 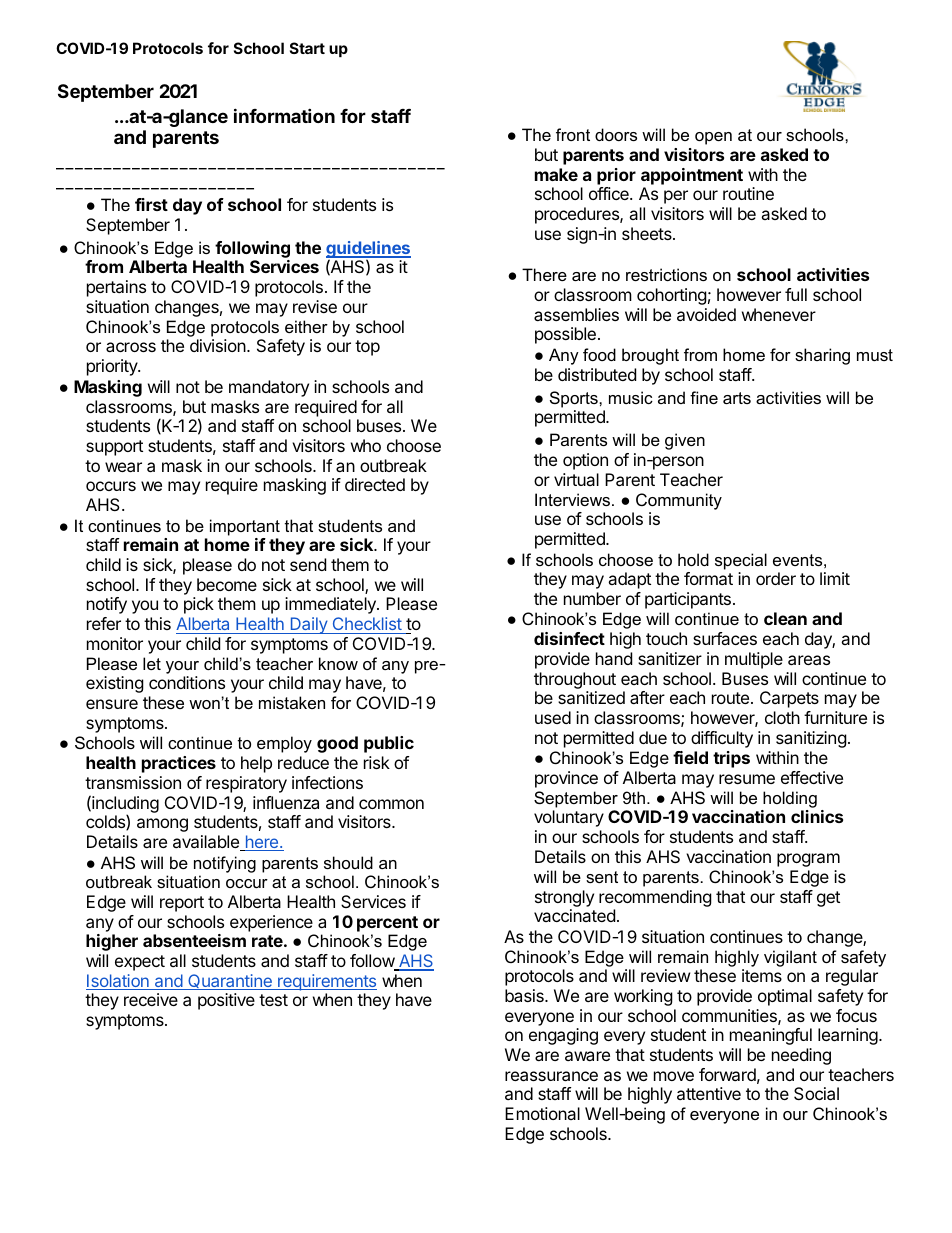 I want to click on become, so click(x=227, y=584).
